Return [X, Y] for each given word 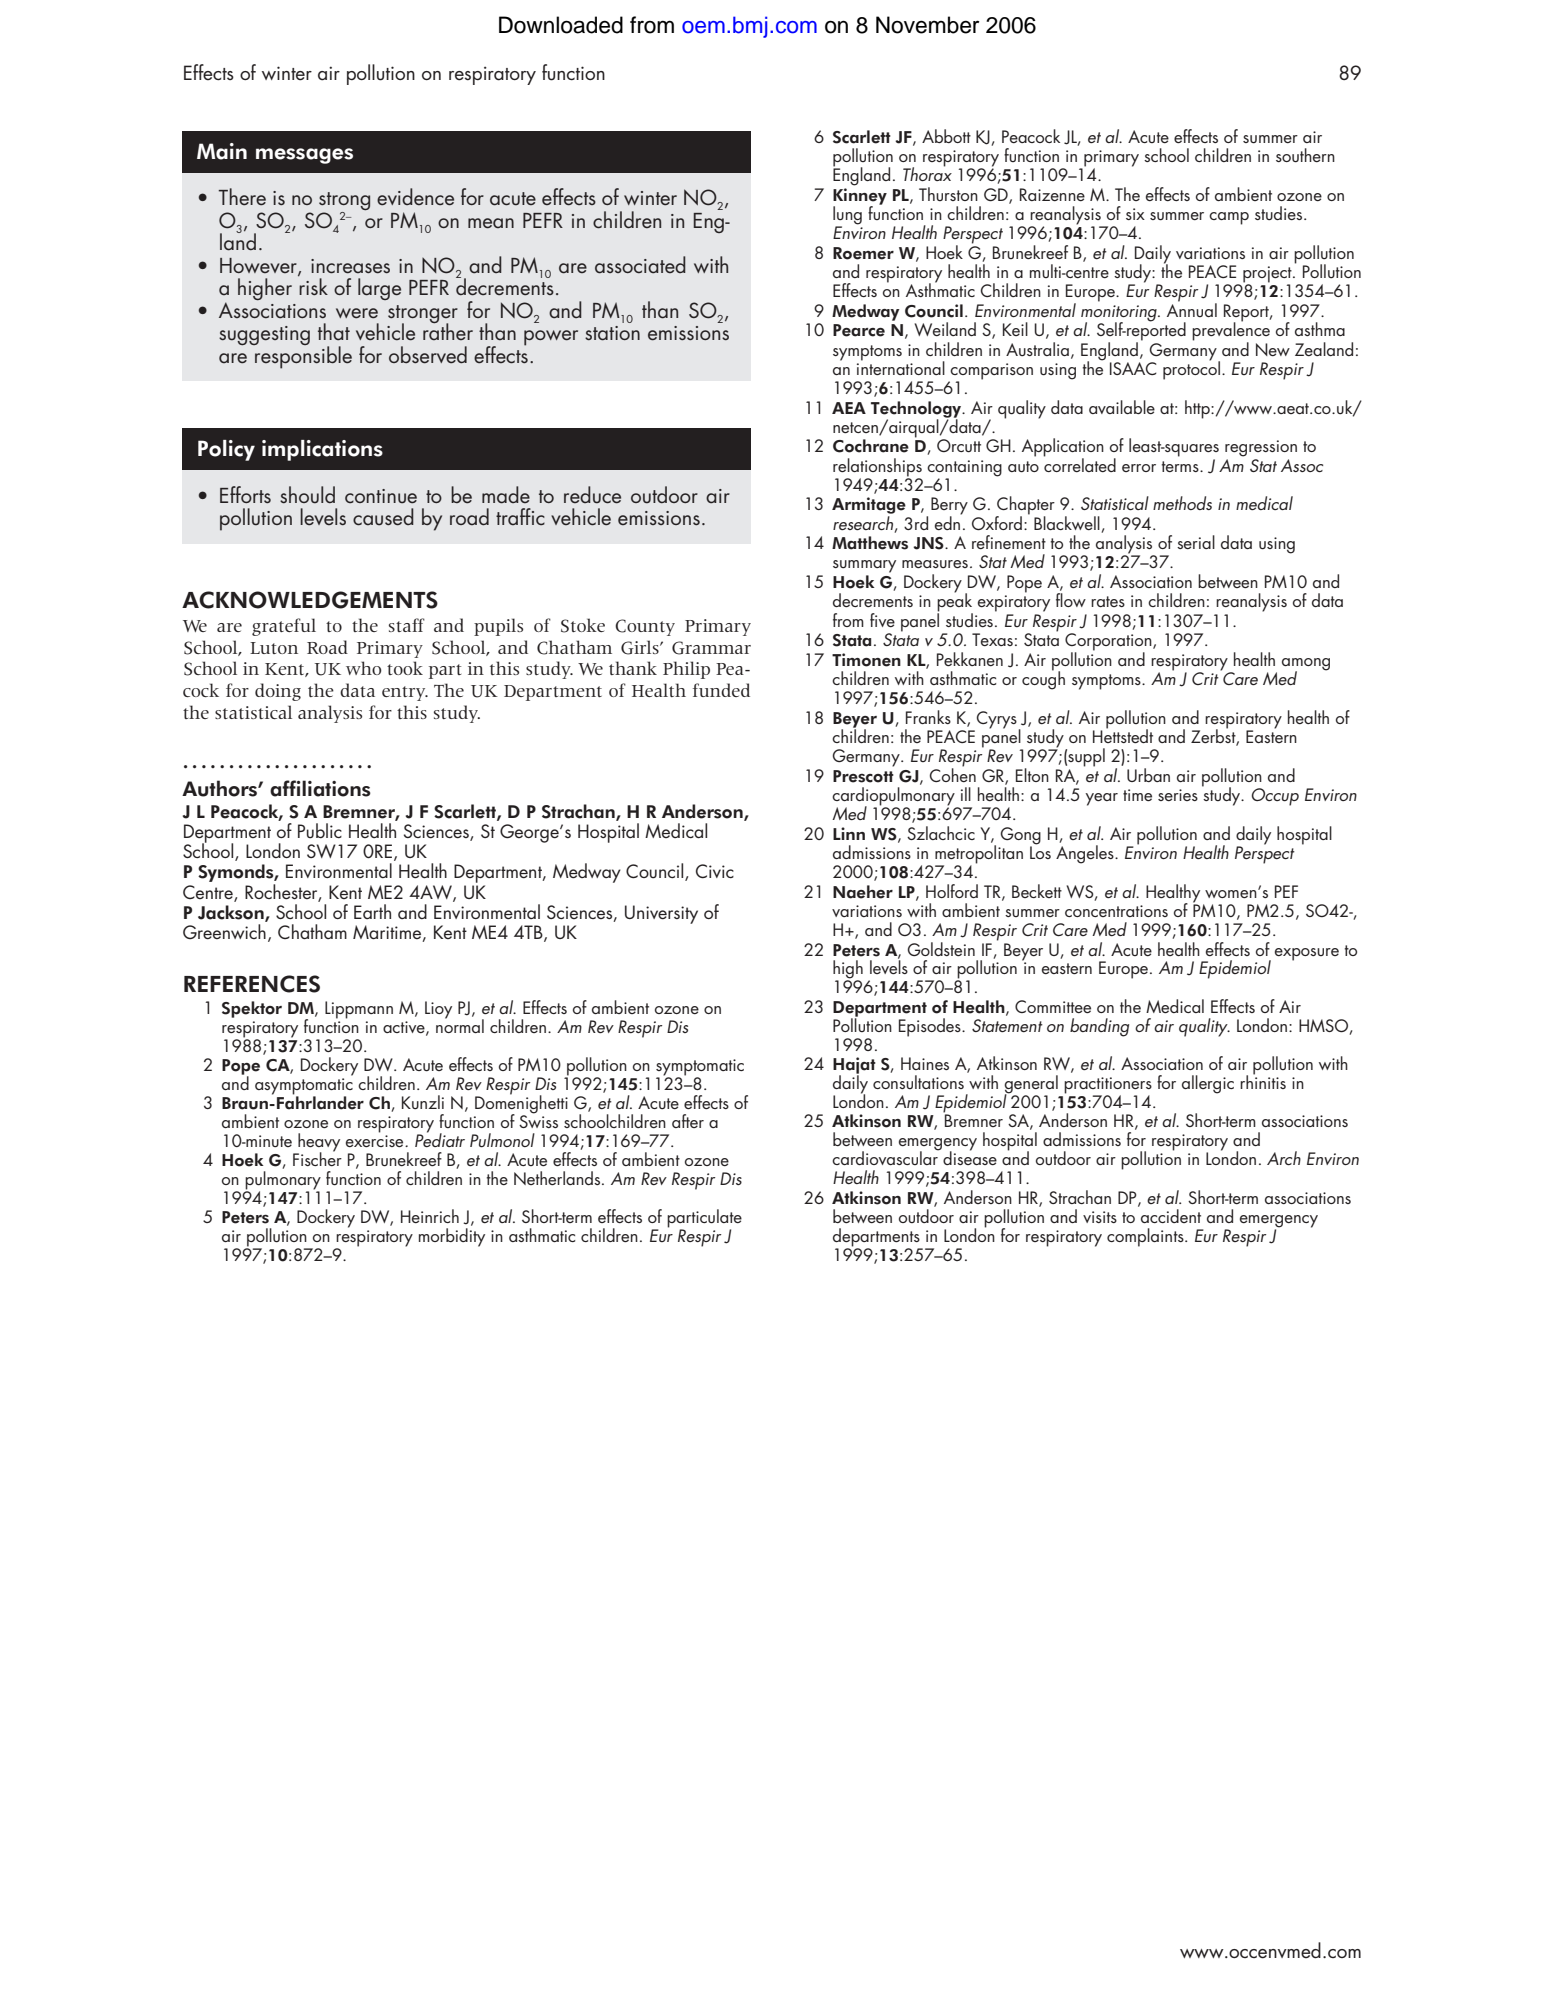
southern [1305, 155]
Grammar [711, 648]
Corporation [1109, 643]
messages [304, 156]
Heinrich [430, 1216]
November [927, 25]
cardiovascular [886, 1157]
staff [407, 625]
